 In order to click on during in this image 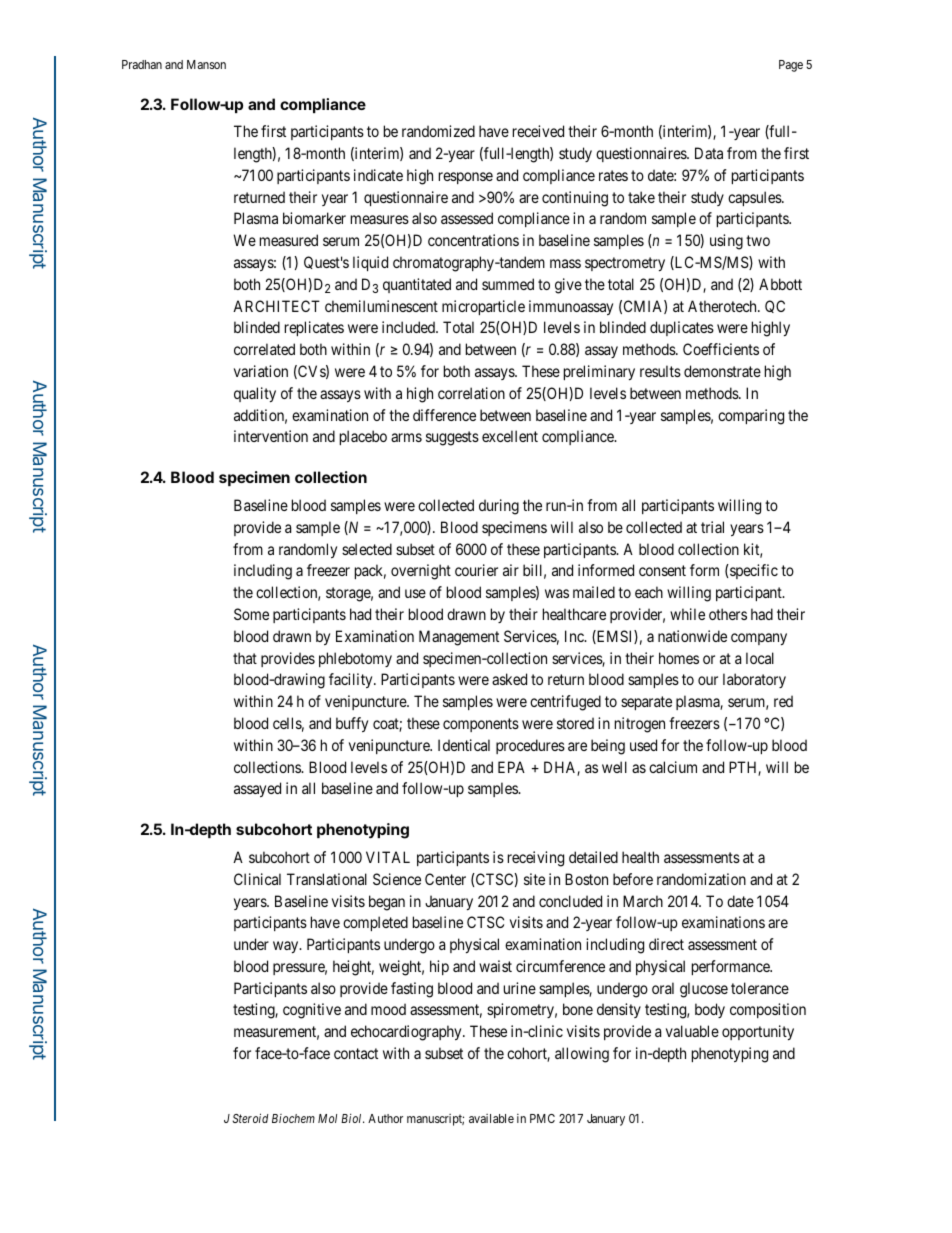, I will do `click(499, 507)`.
